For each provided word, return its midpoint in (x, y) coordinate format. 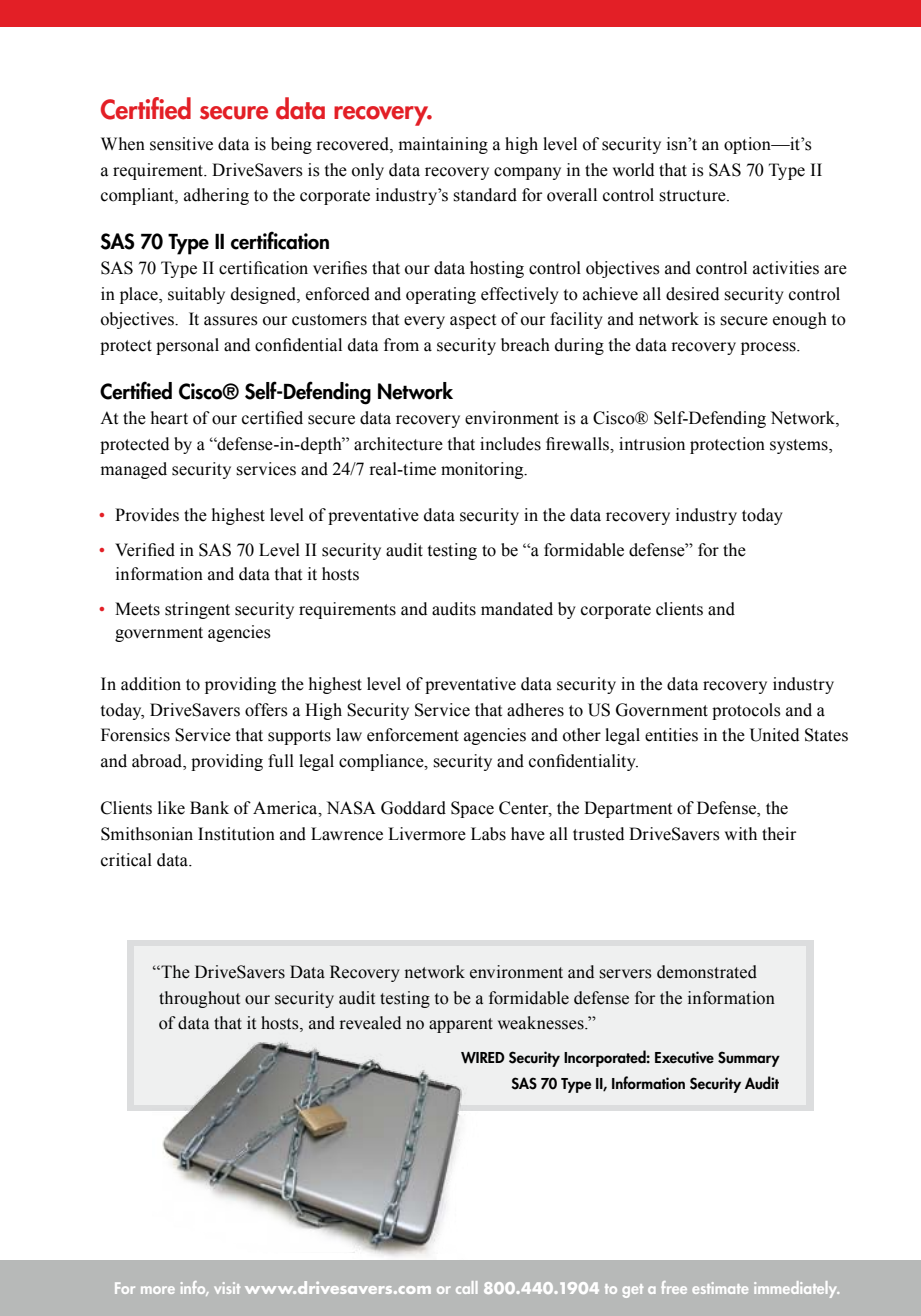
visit (227, 1288)
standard (485, 195)
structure (693, 196)
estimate (720, 1288)
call (466, 1287)
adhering (216, 196)
